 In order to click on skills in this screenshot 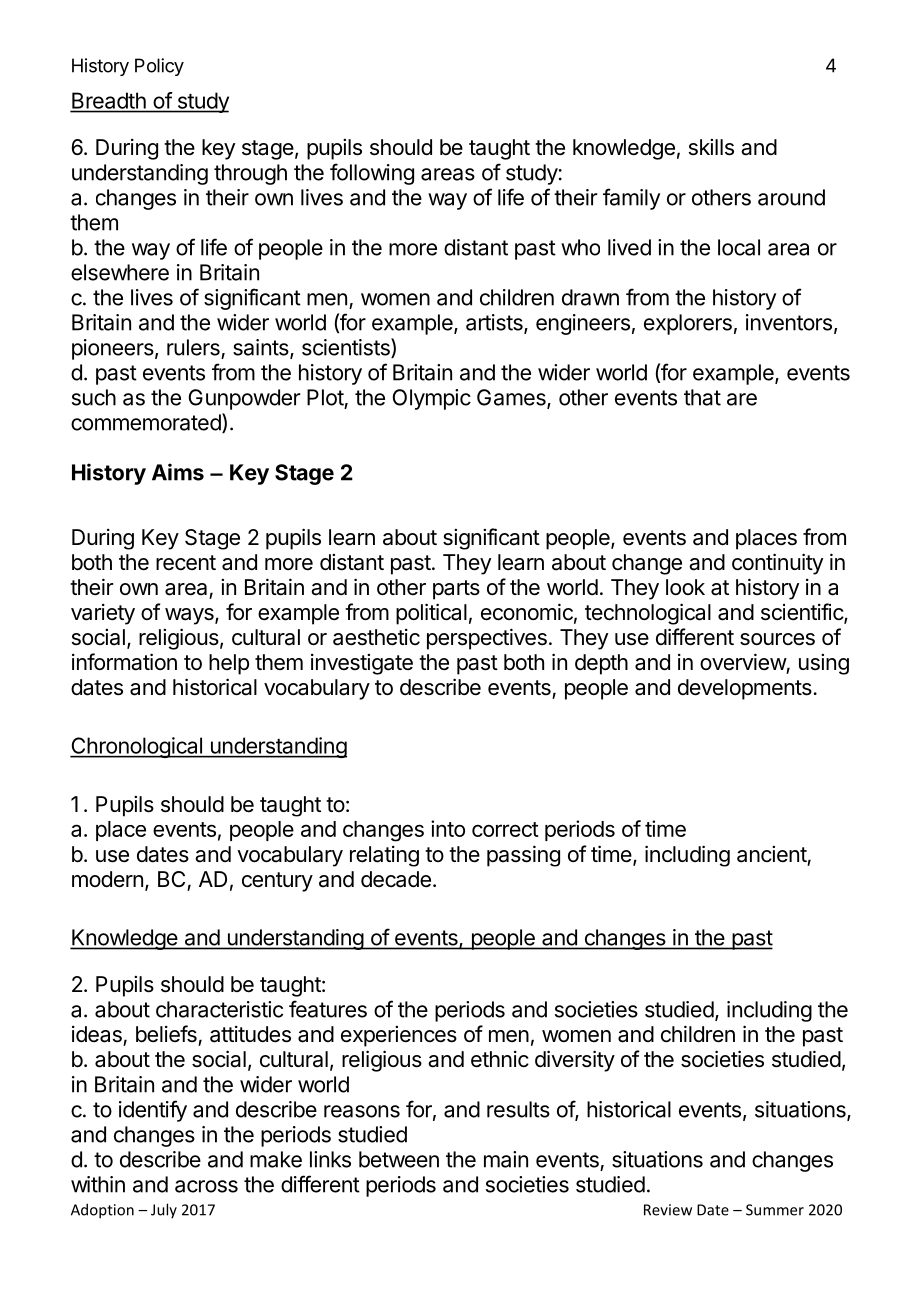, I will do `click(711, 147)`.
